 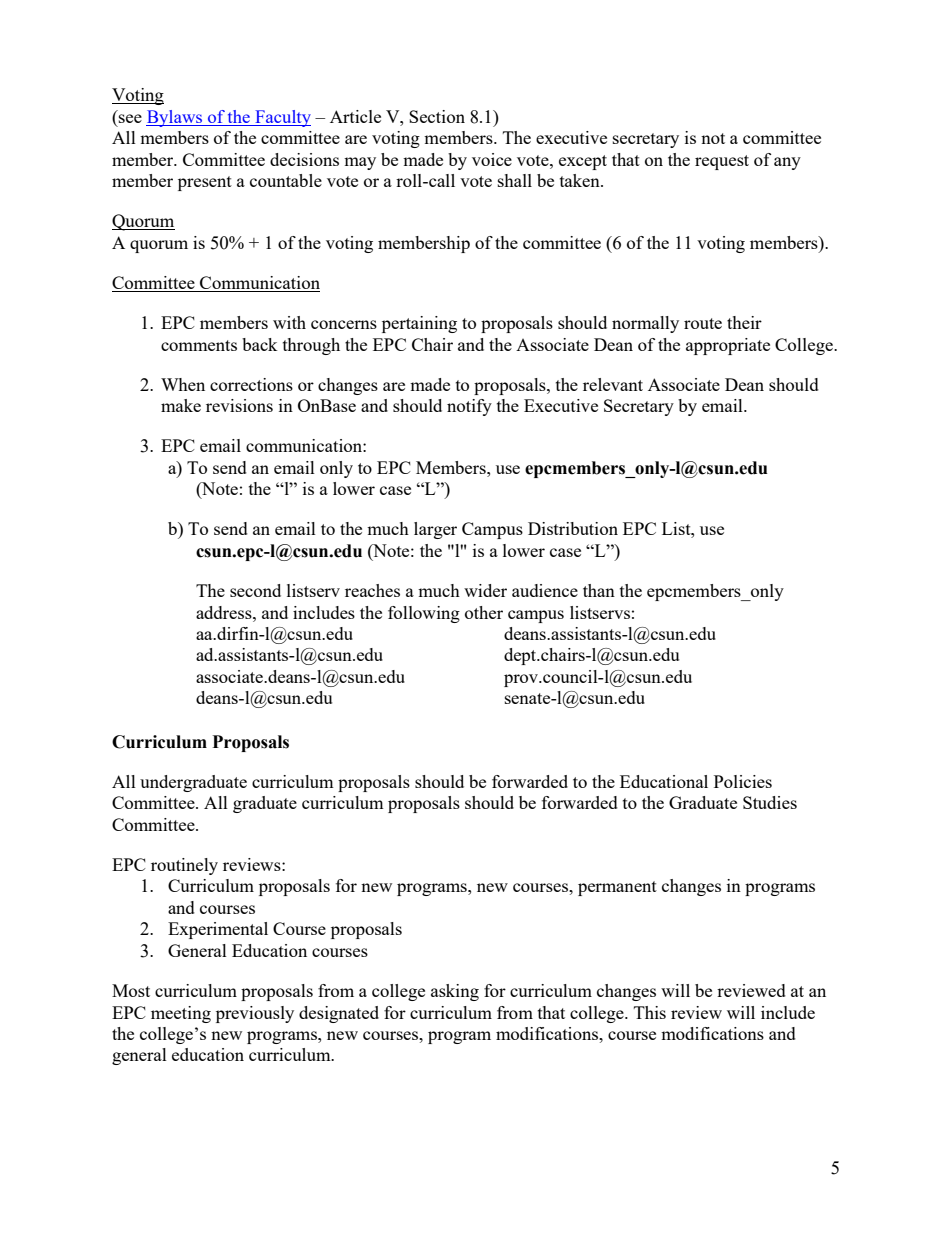 I want to click on second, so click(x=255, y=590).
